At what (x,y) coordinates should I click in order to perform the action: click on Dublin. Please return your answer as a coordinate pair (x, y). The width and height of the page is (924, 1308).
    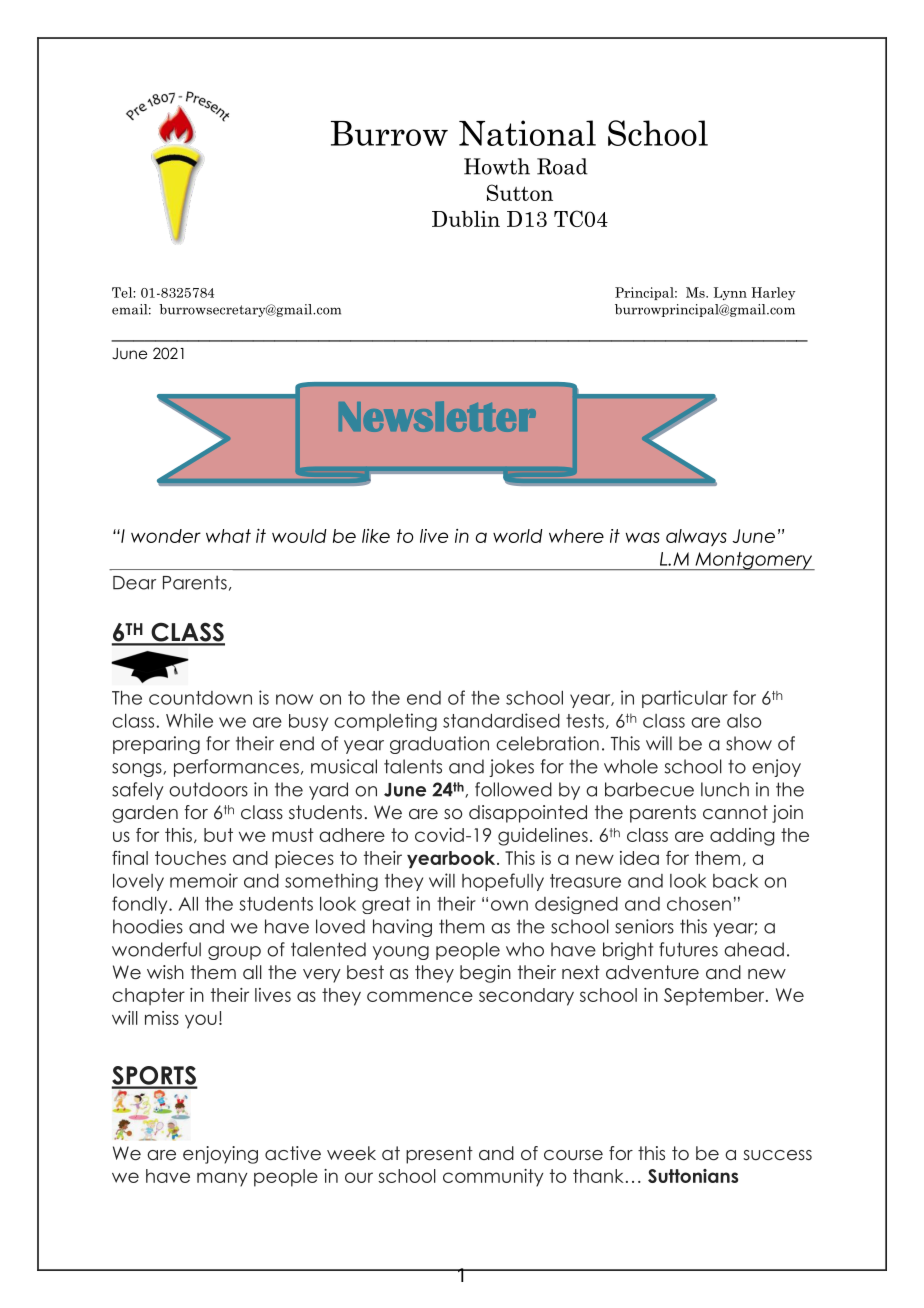
    Looking at the image, I should click on (466, 219).
